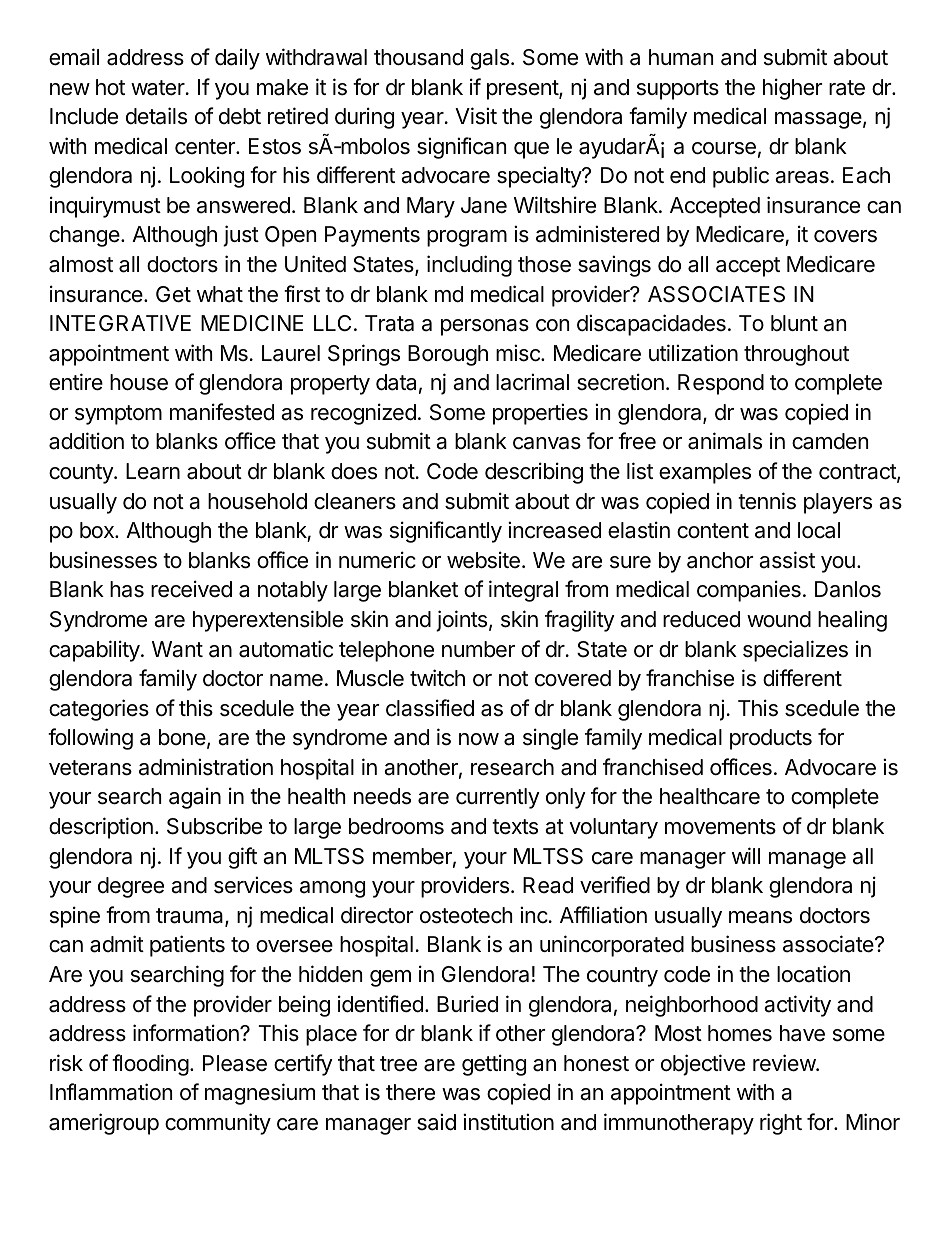 This screenshot has height=1233, width=952. What do you see at coordinates (785, 1063) in the screenshot?
I see `review` at bounding box center [785, 1063].
